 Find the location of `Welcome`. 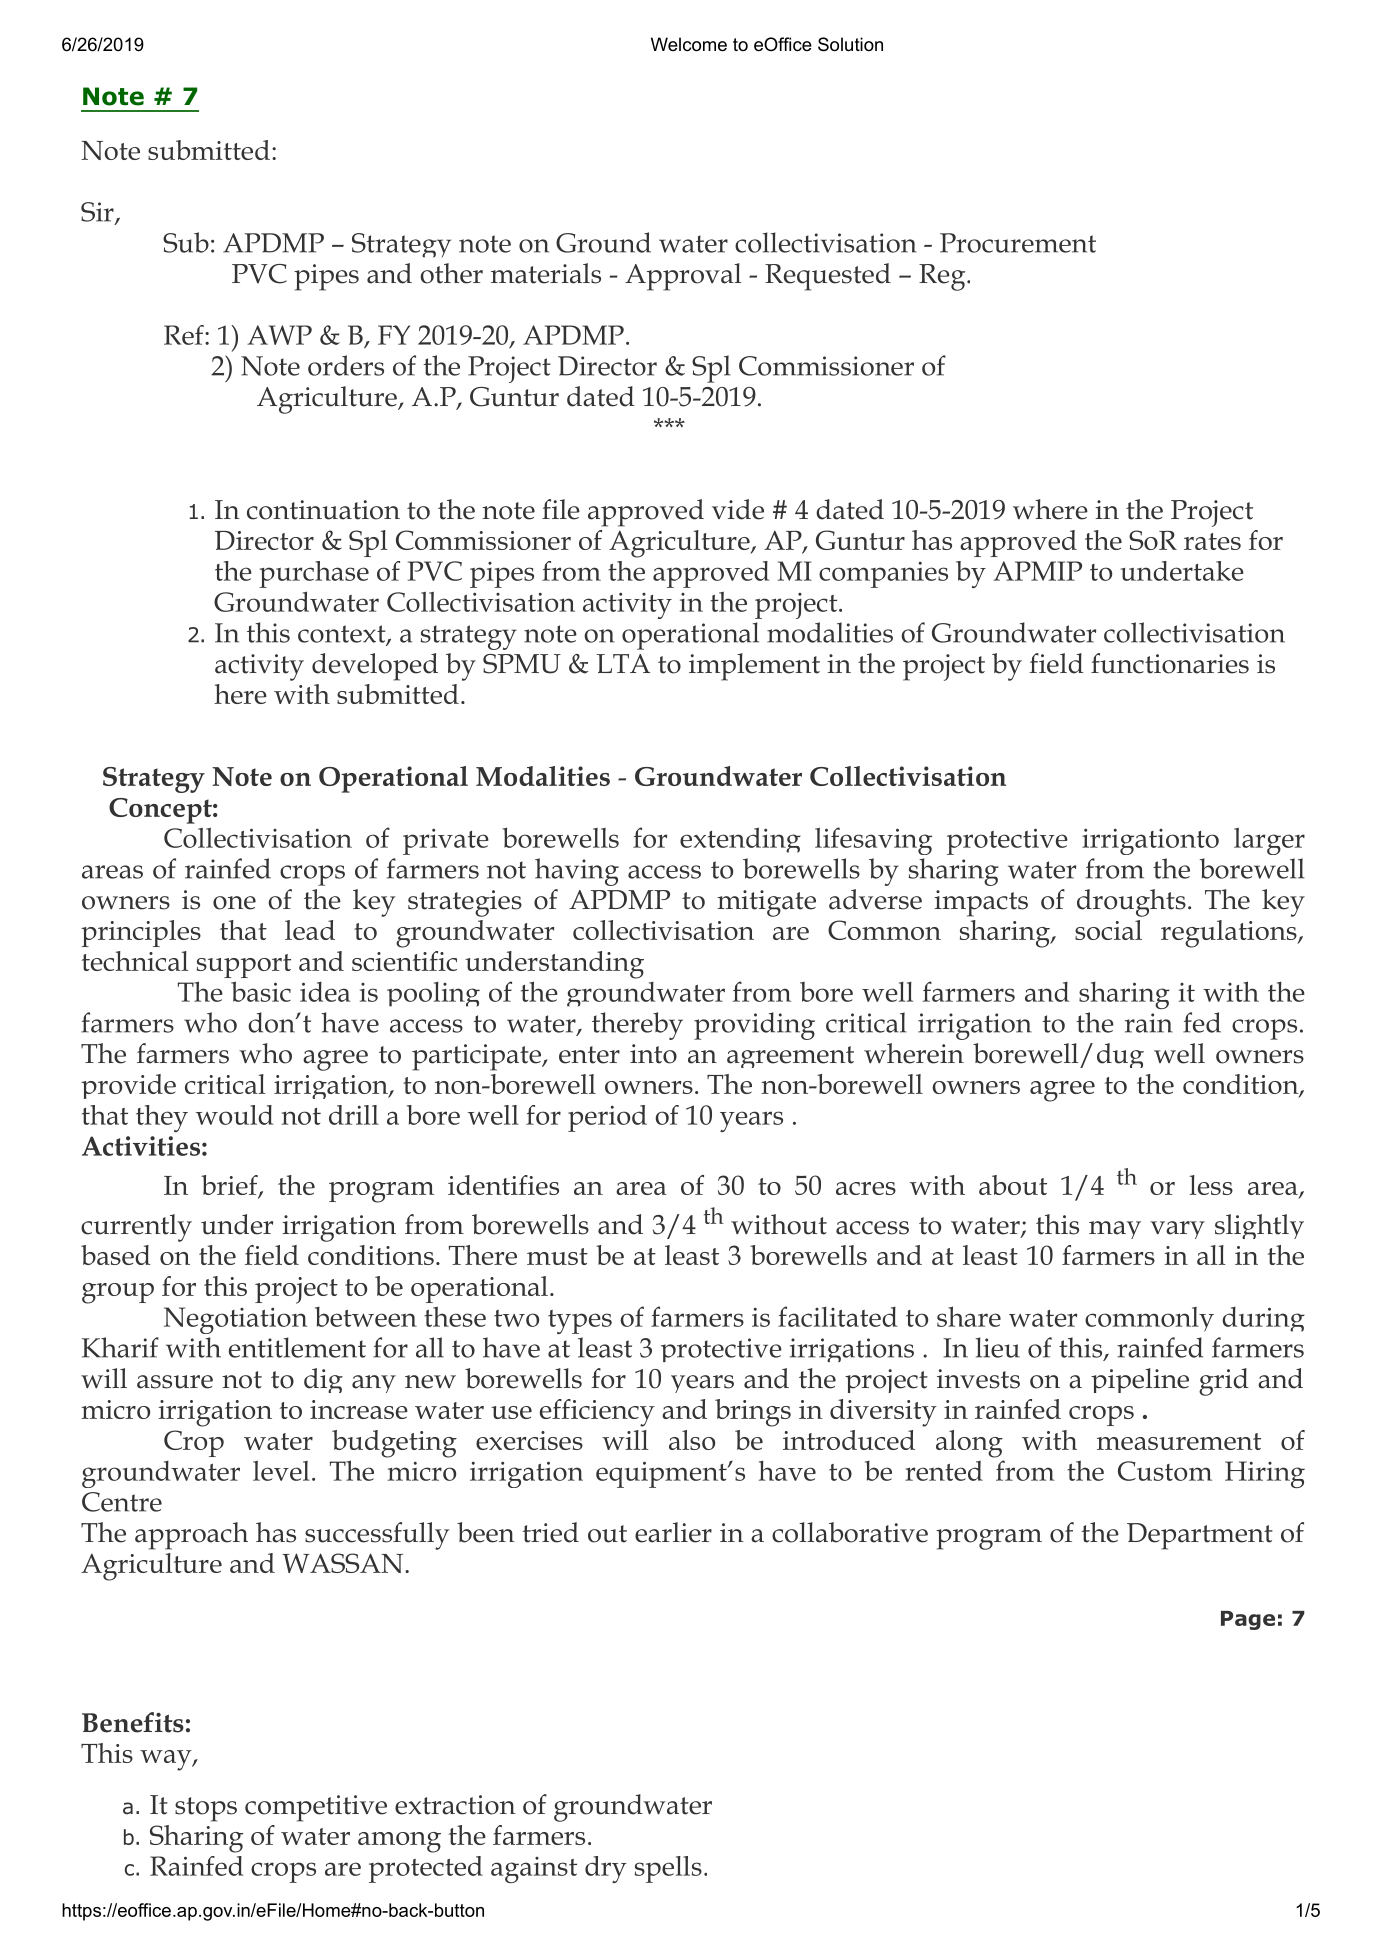

Welcome is located at coordinates (689, 44).
